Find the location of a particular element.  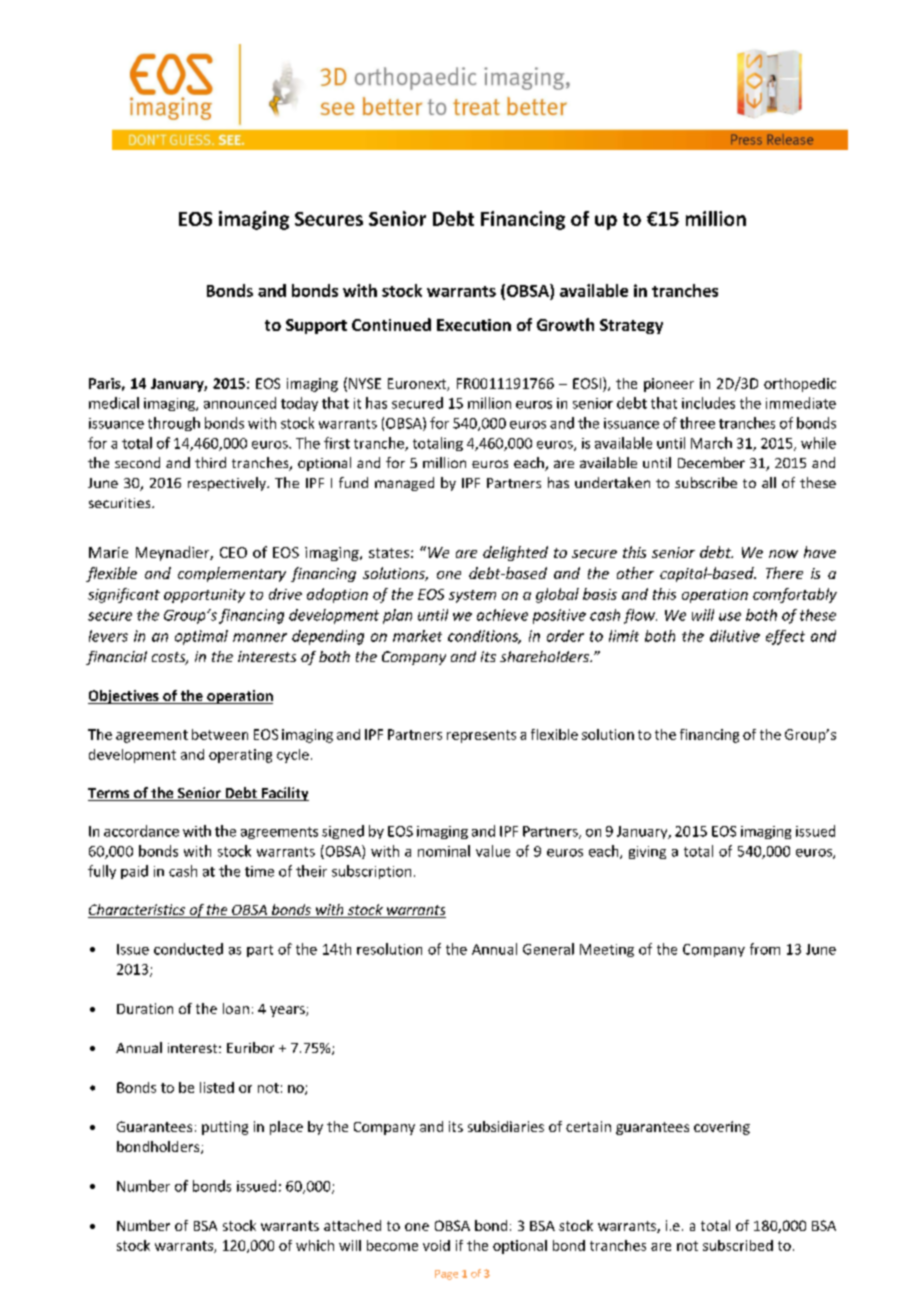

system is located at coordinates (472, 596).
